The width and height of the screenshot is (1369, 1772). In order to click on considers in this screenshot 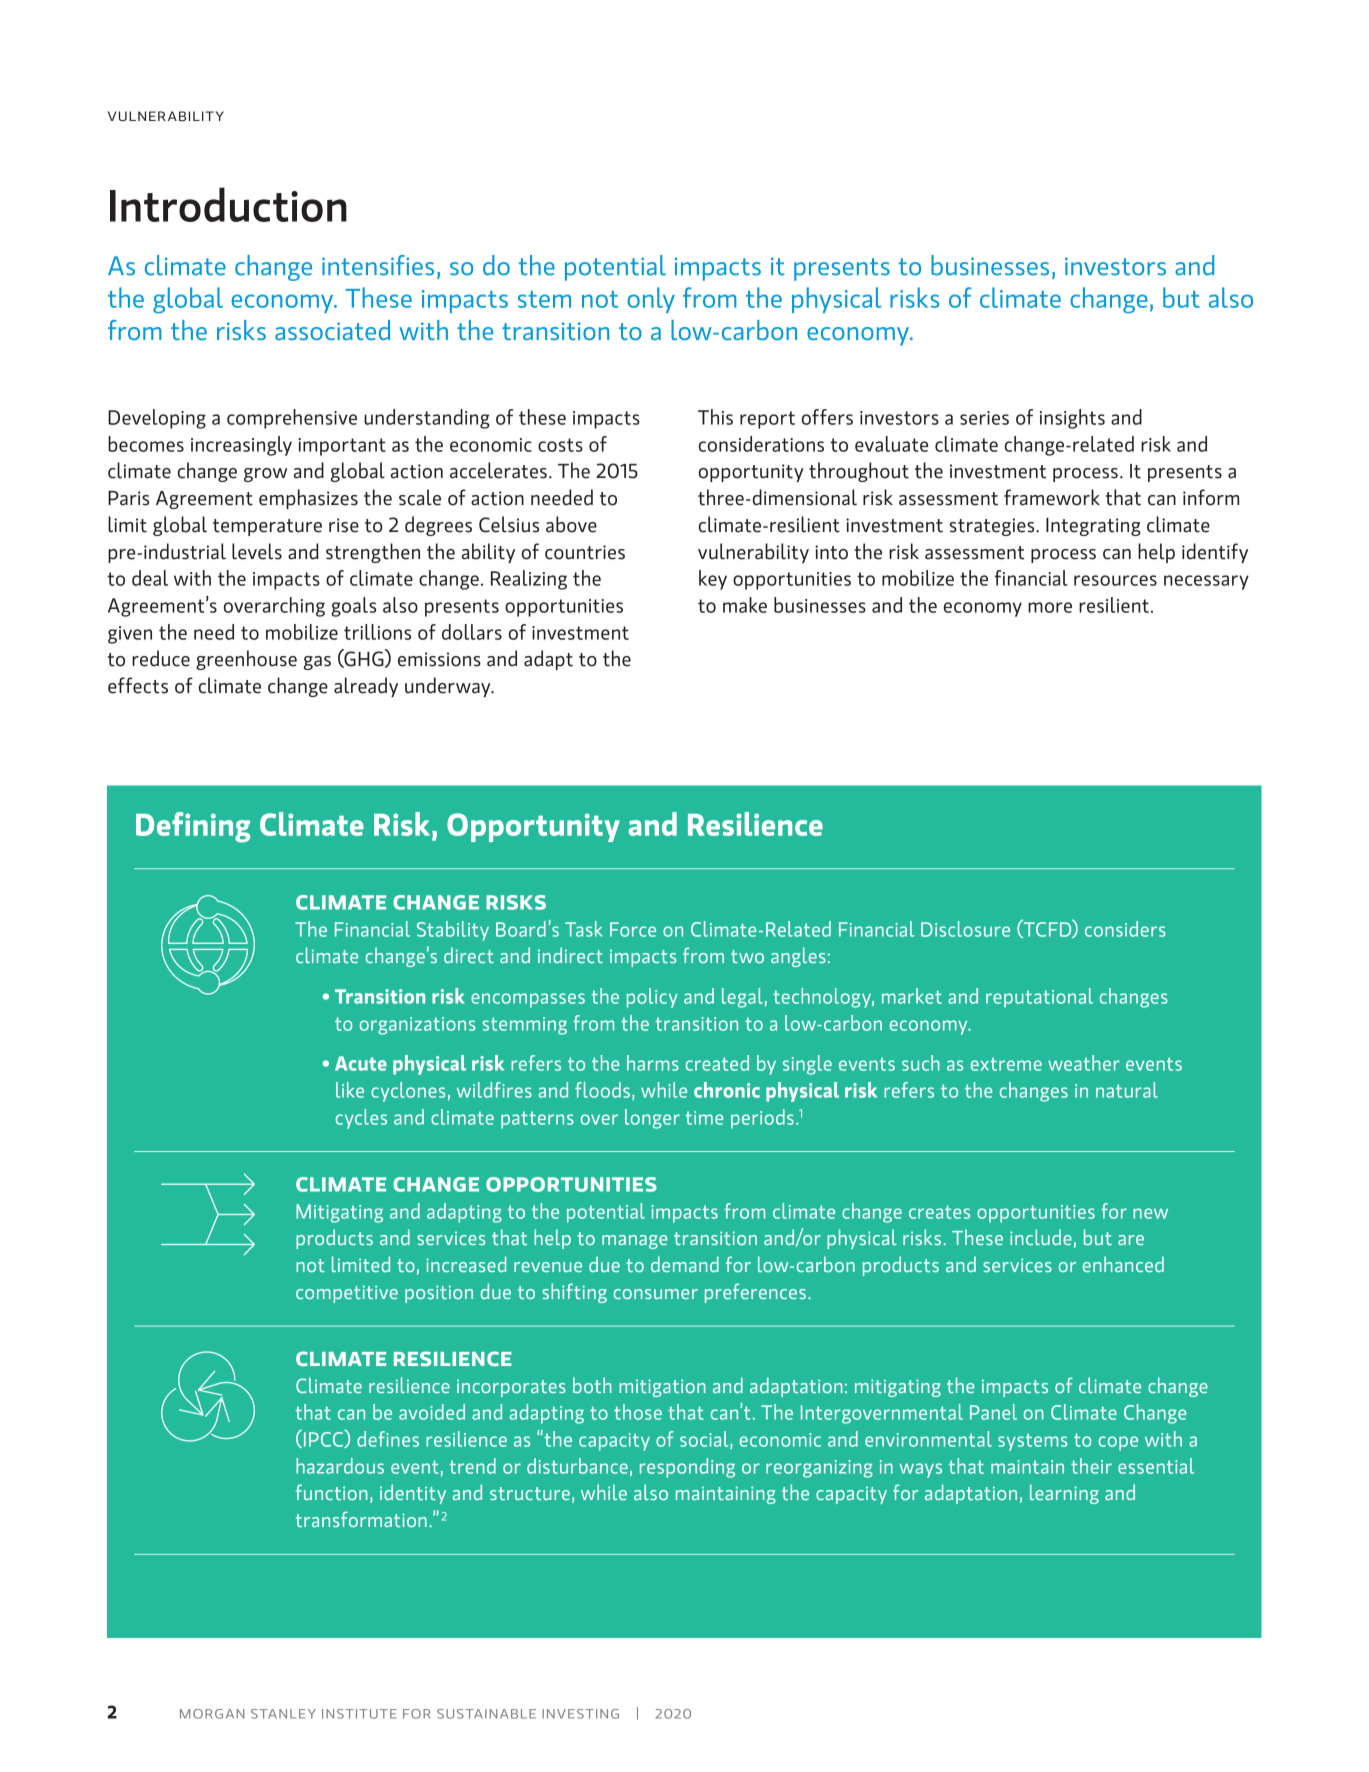, I will do `click(1125, 929)`.
